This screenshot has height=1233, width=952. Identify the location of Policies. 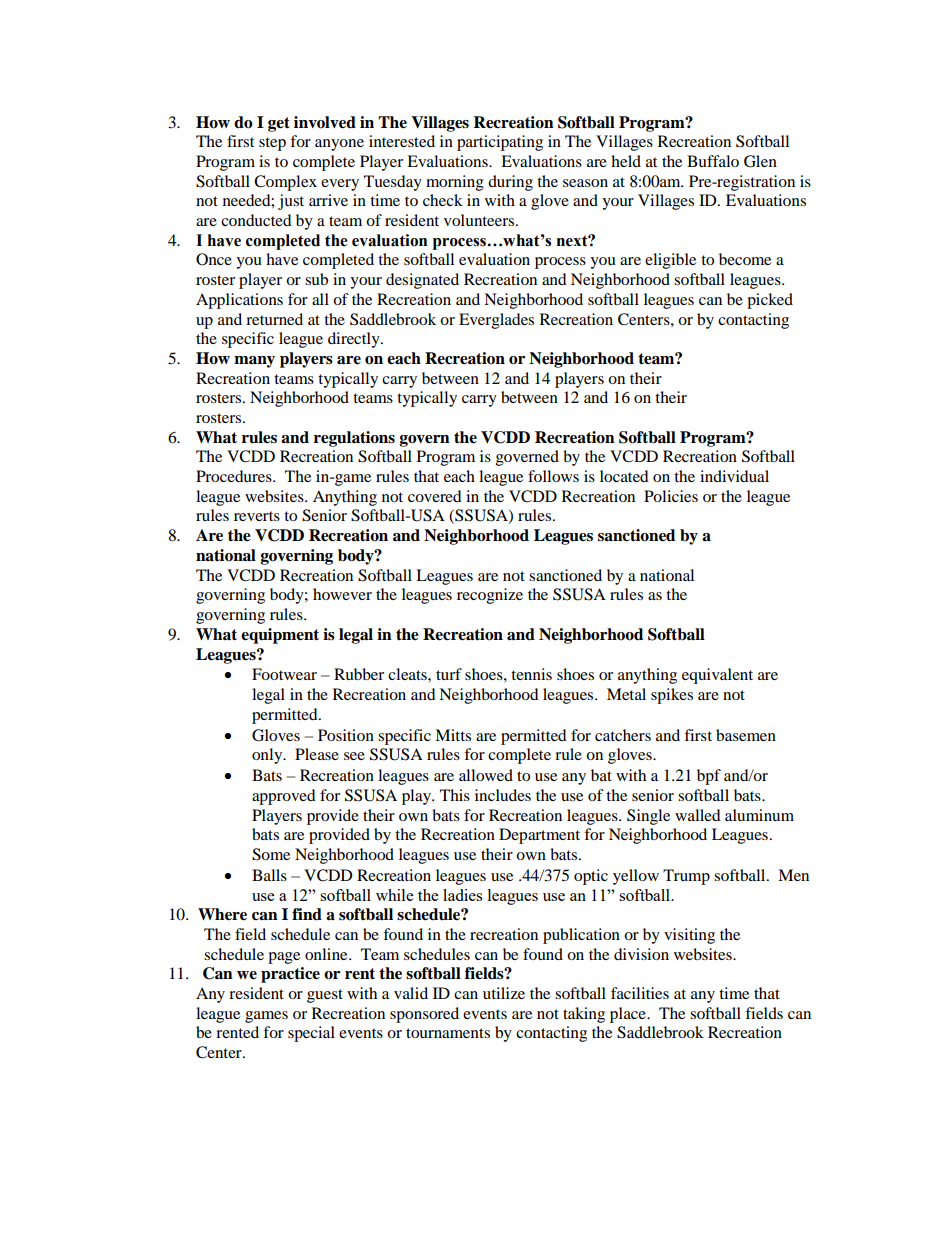
(671, 496).
